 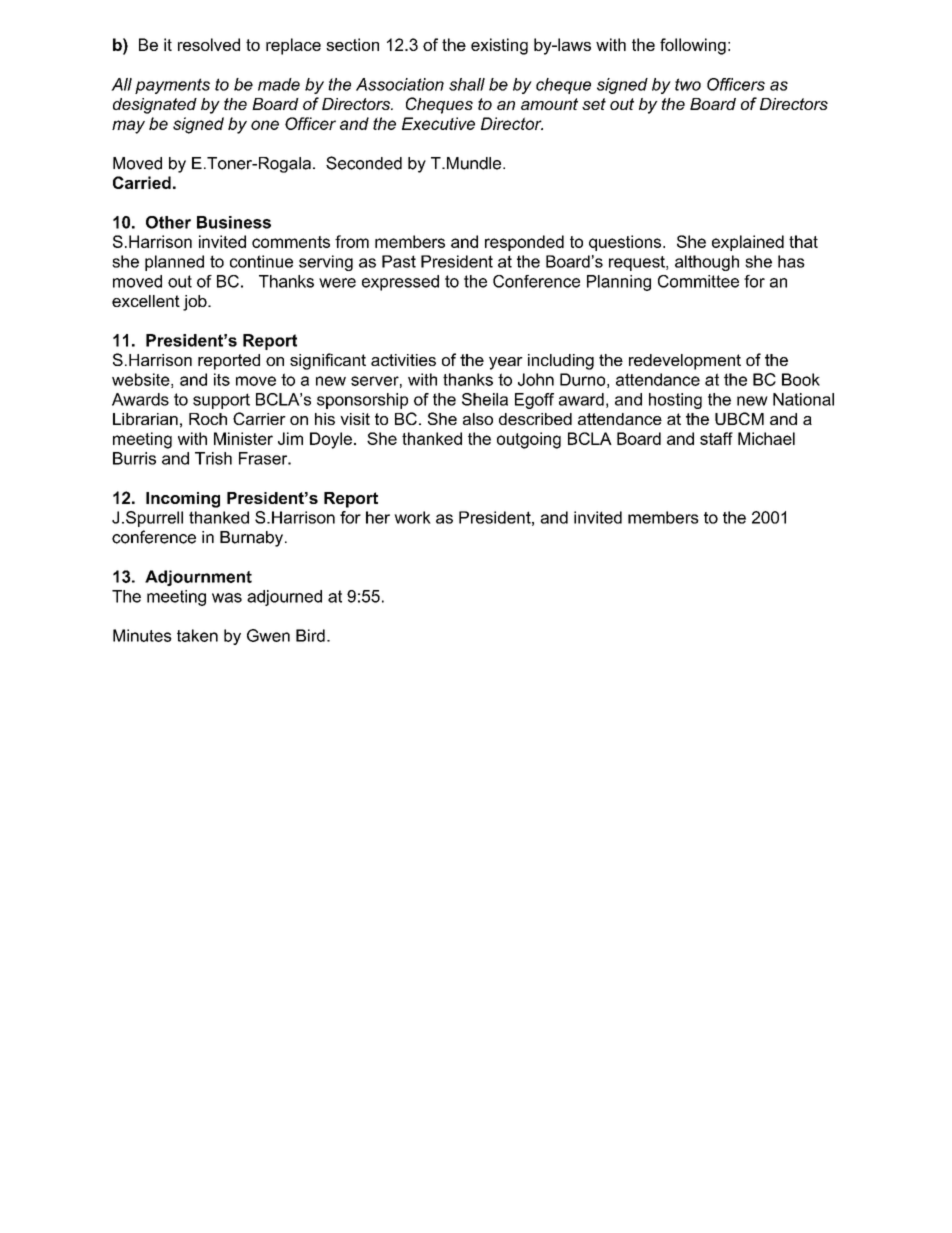 What do you see at coordinates (310, 635) in the screenshot?
I see `Bird` at bounding box center [310, 635].
